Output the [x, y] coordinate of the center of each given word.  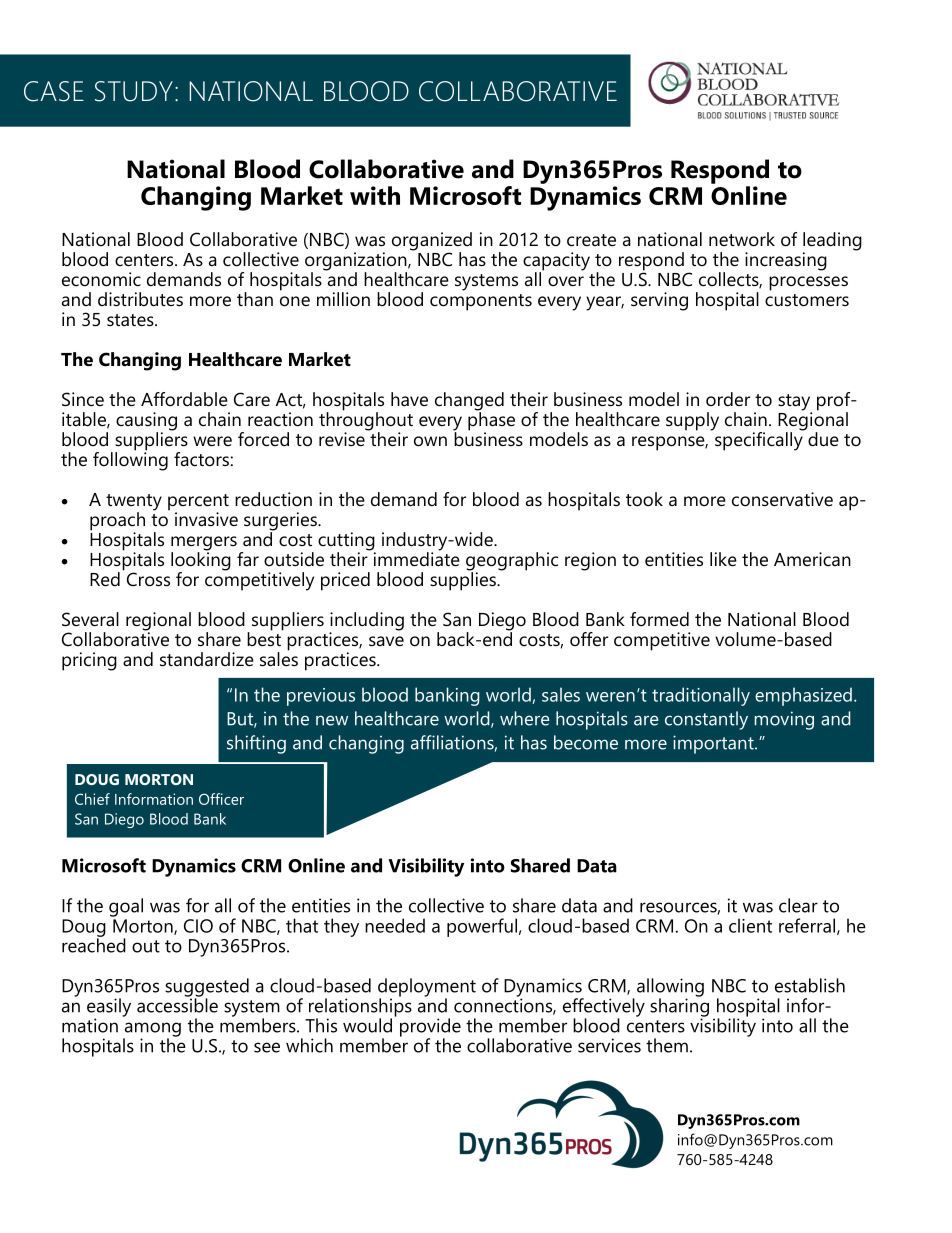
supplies [464, 580]
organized [432, 242]
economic [101, 279]
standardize [207, 659]
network [742, 239]
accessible [177, 1004]
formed [659, 619]
